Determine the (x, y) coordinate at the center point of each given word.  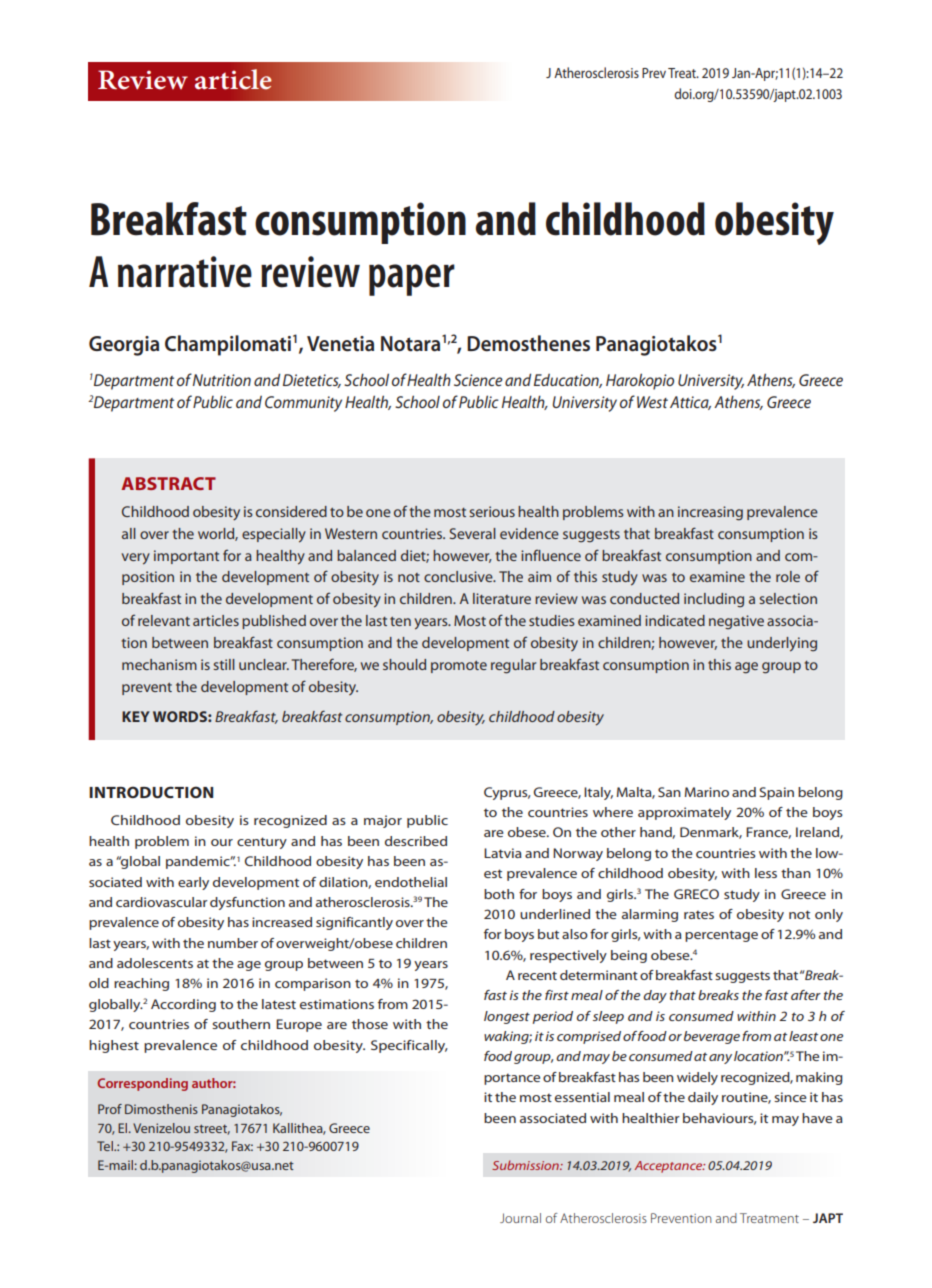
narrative (185, 272)
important (186, 557)
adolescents (155, 963)
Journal (520, 1218)
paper (412, 280)
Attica (690, 403)
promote (459, 667)
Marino (707, 792)
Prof (110, 1109)
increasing (710, 513)
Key (136, 716)
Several (473, 533)
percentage (721, 936)
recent (537, 975)
